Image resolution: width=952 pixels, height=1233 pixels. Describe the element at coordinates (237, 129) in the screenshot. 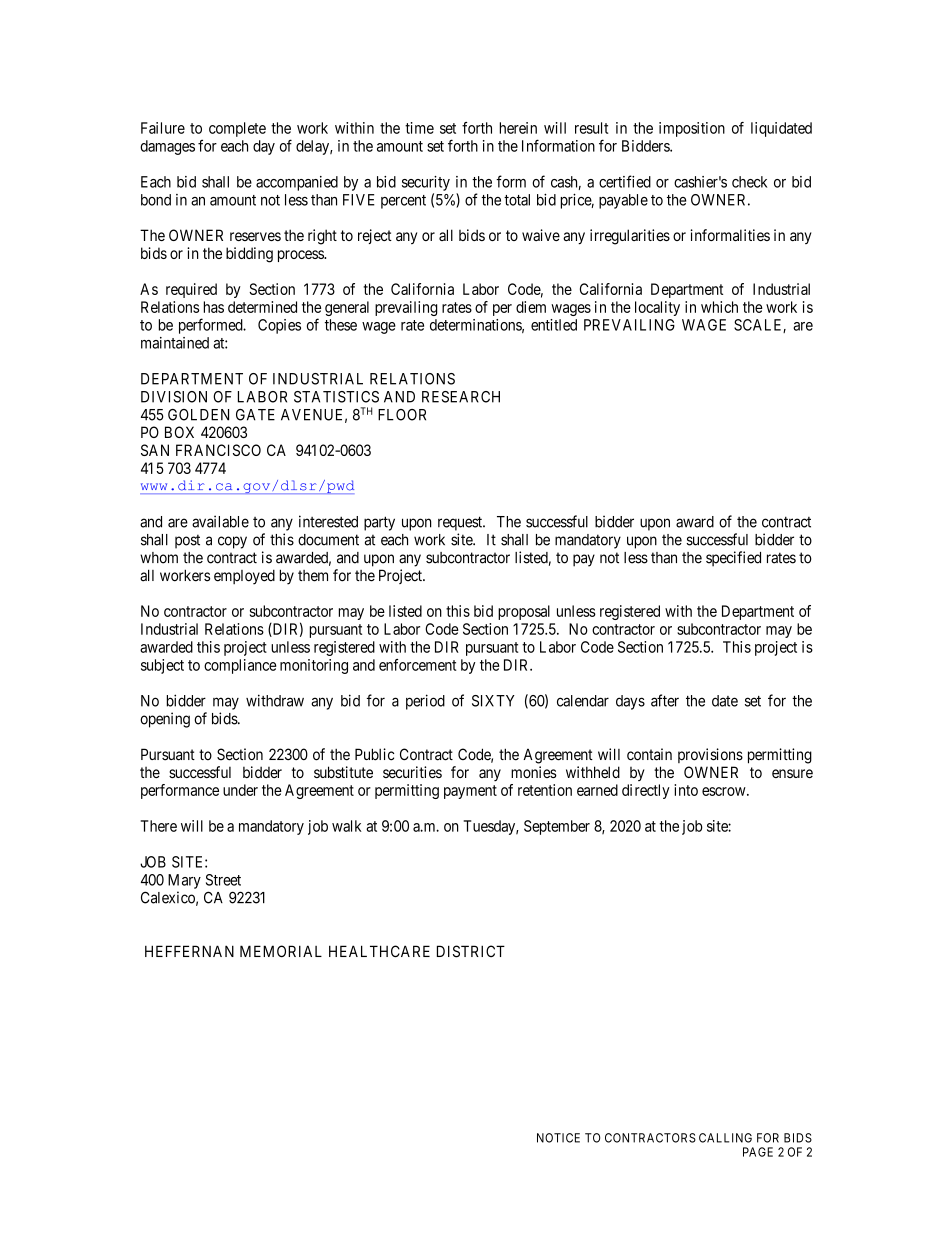

I see `complete` at that location.
